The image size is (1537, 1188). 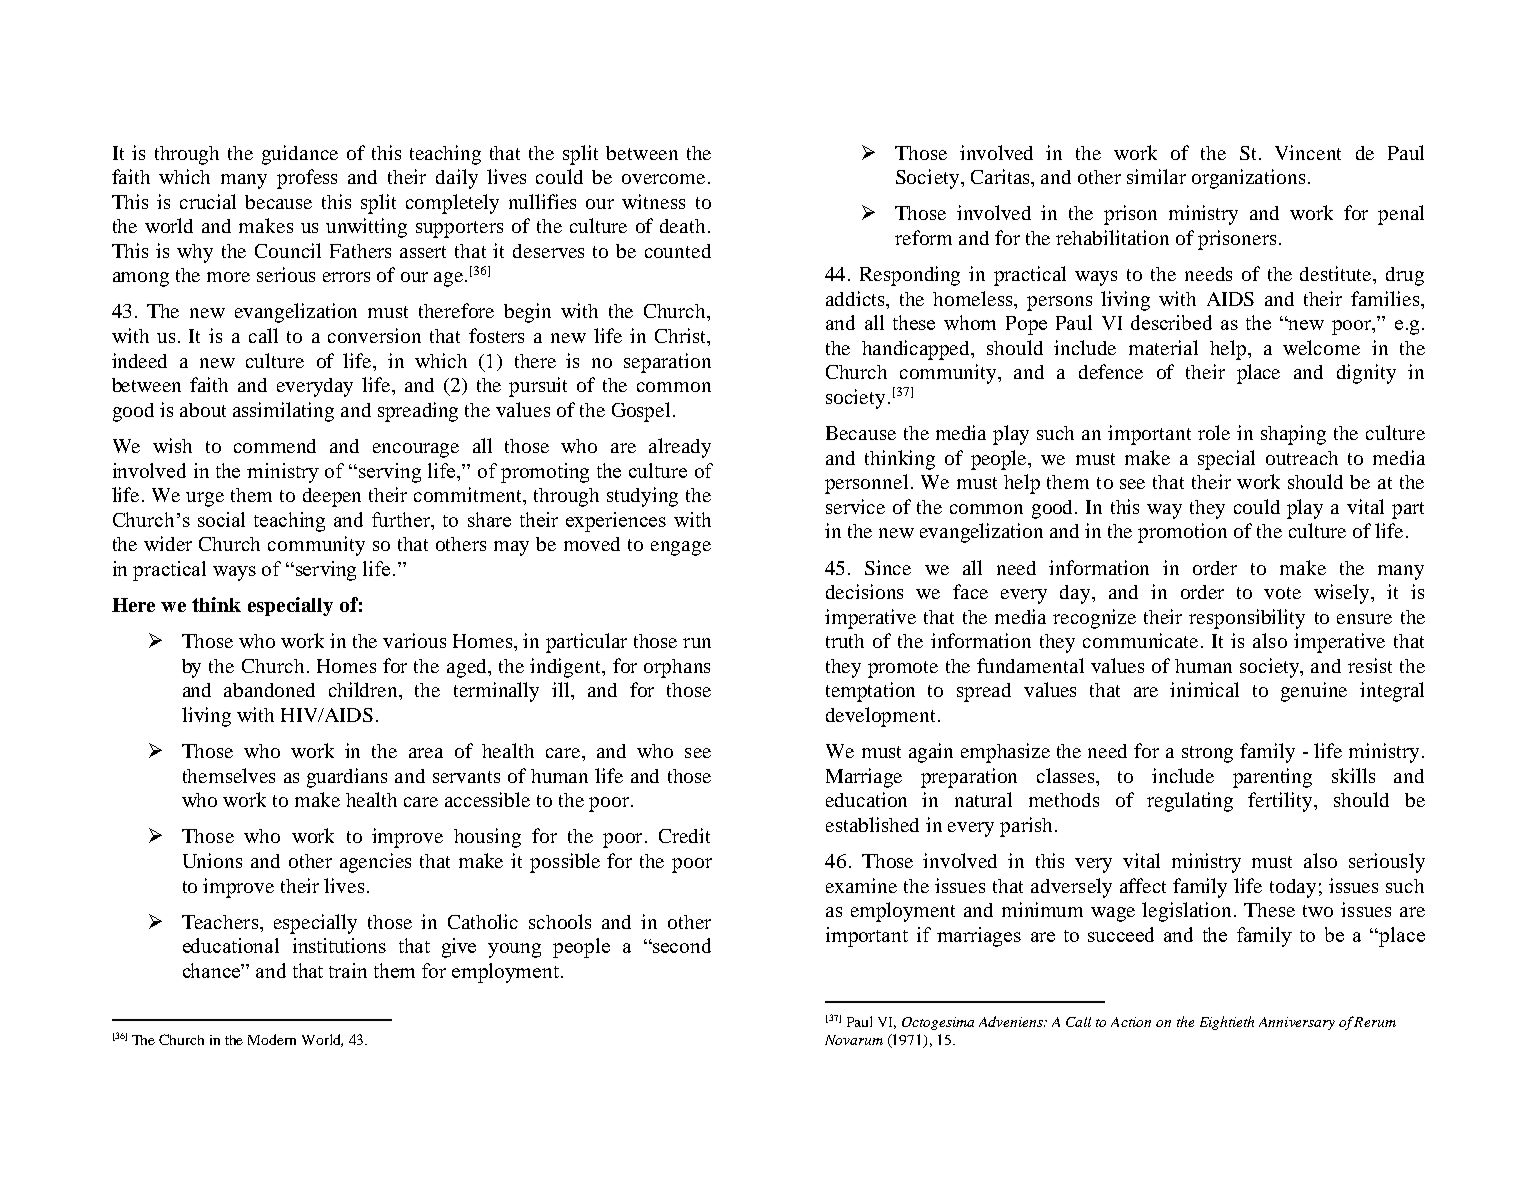 I want to click on decisions, so click(x=864, y=591).
